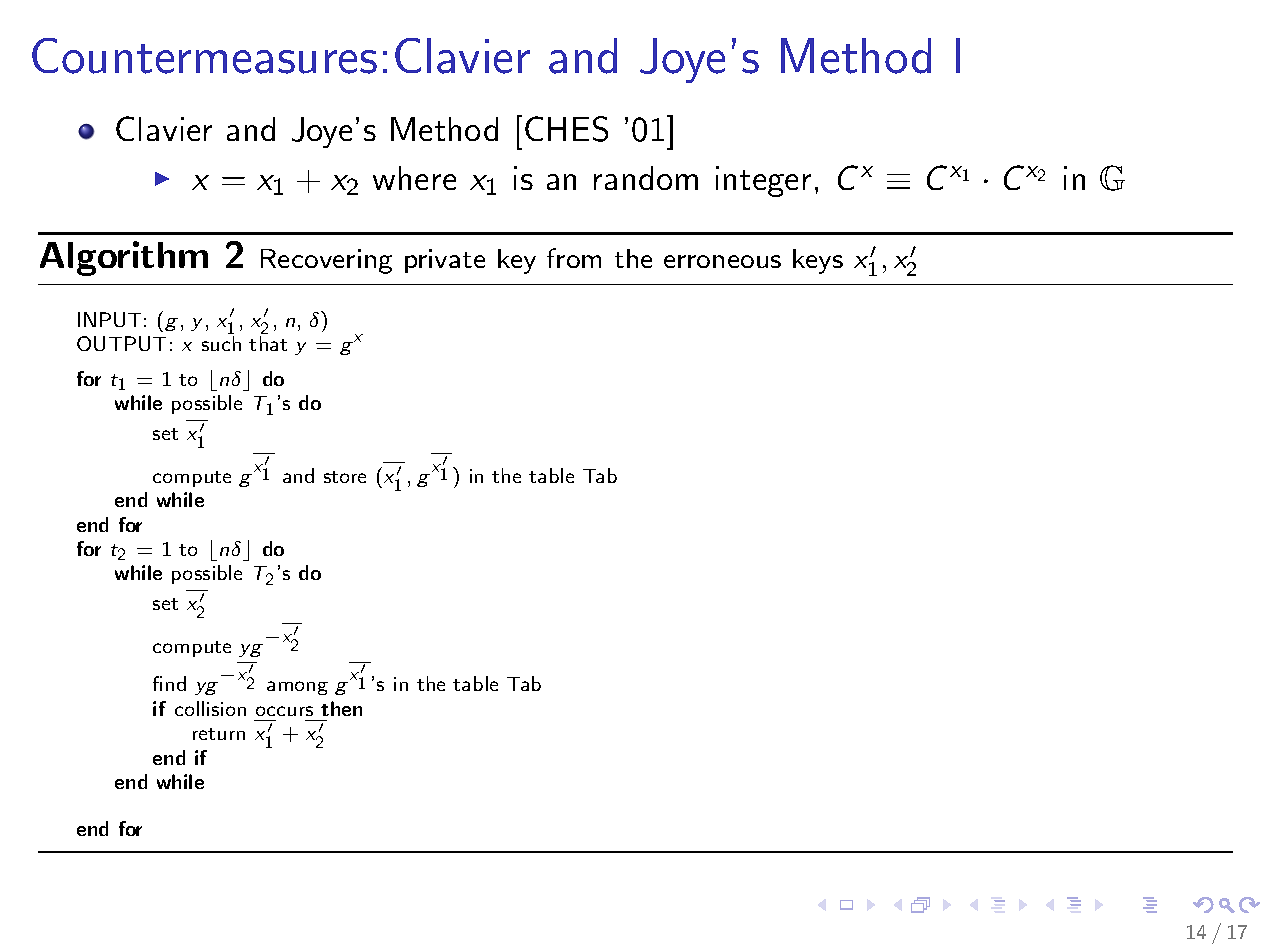  What do you see at coordinates (341, 708) in the page?
I see `then` at bounding box center [341, 708].
